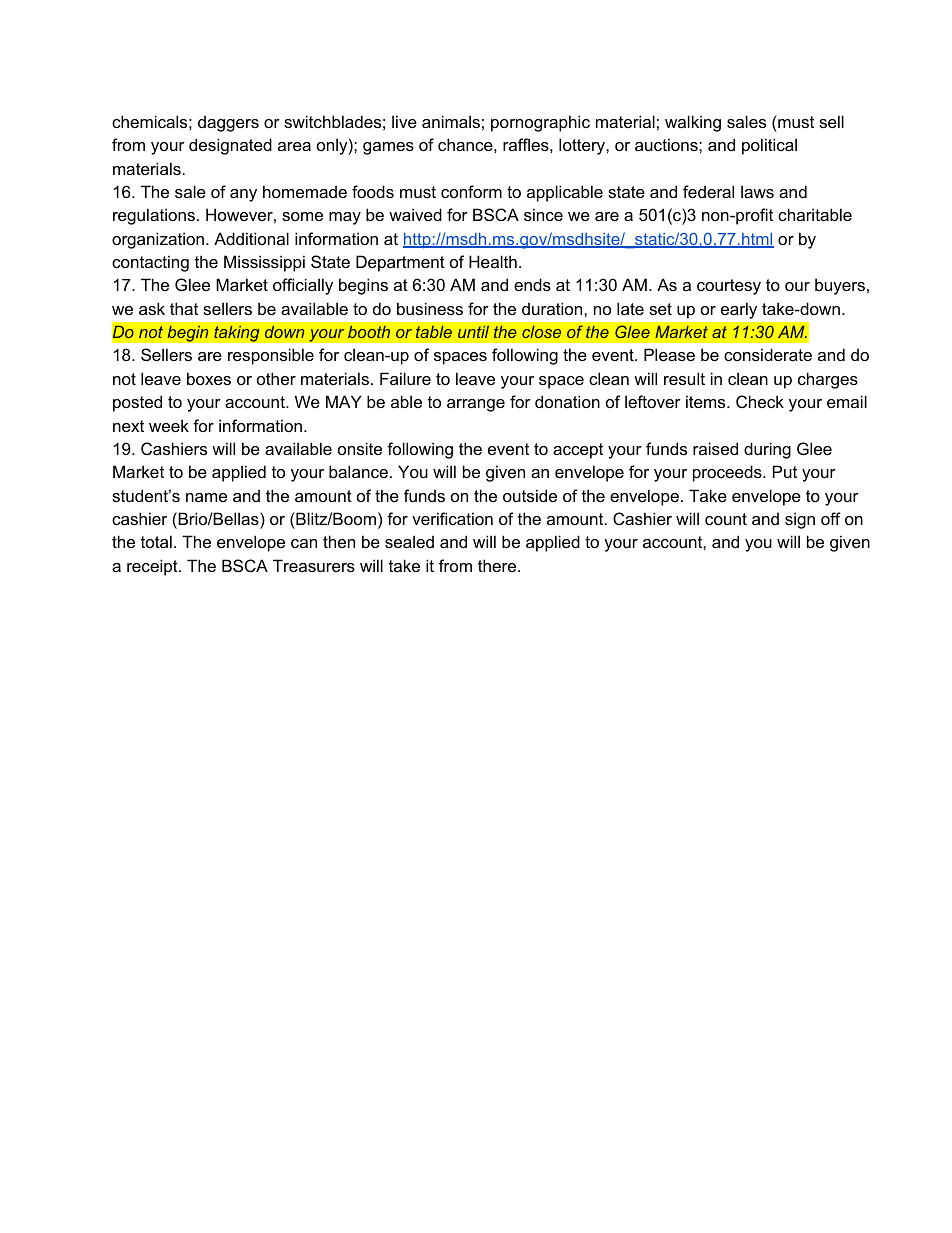  What do you see at coordinates (237, 333) in the image?
I see `taking` at bounding box center [237, 333].
